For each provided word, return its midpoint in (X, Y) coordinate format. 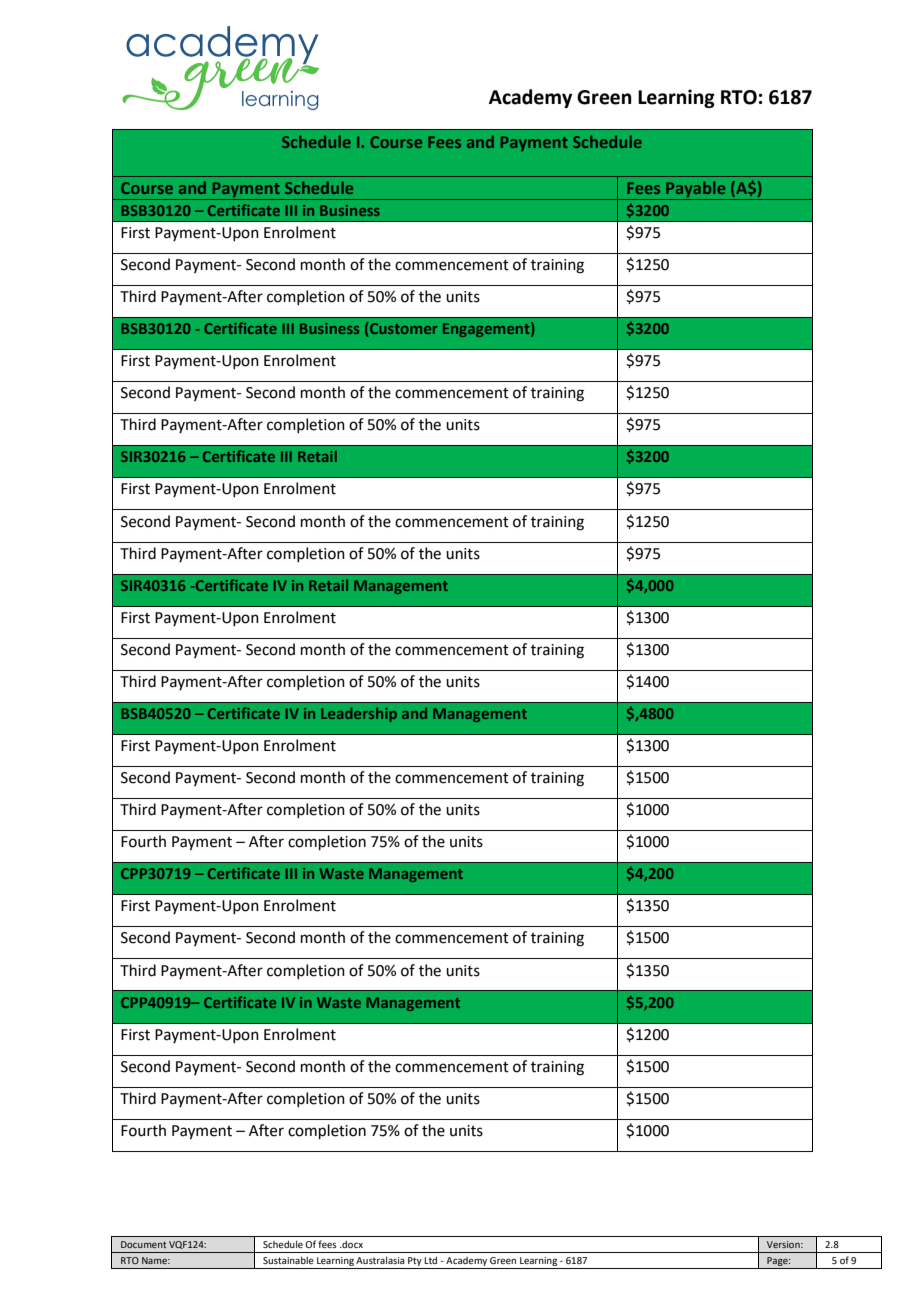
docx (351, 1244)
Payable (696, 191)
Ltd (430, 1260)
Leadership (359, 715)
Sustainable (288, 1260)
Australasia (380, 1260)
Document (144, 1244)
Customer (403, 328)
